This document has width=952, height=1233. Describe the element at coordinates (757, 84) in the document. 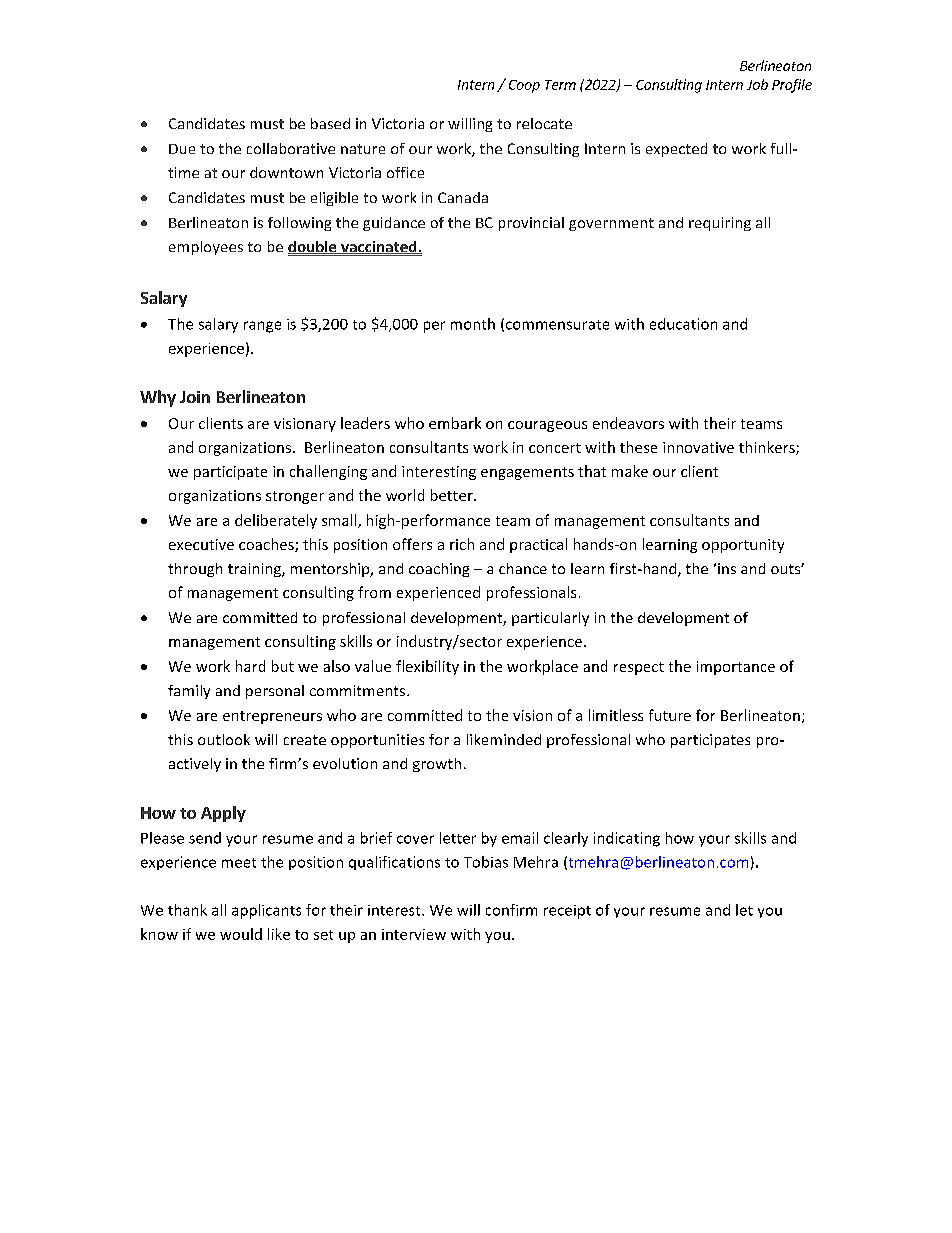

I see `Job` at that location.
